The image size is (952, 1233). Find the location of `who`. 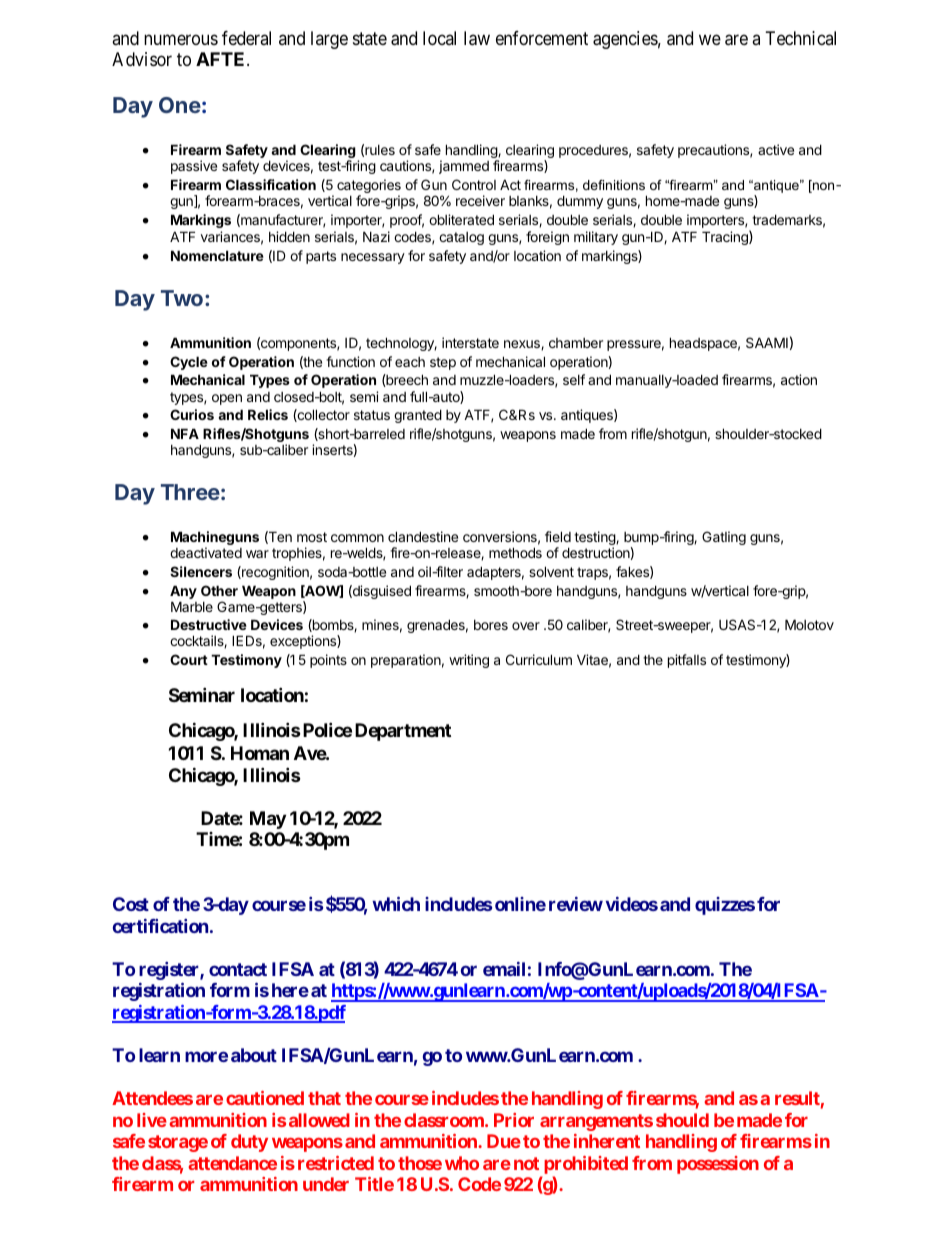

who is located at coordinates (462, 1163).
